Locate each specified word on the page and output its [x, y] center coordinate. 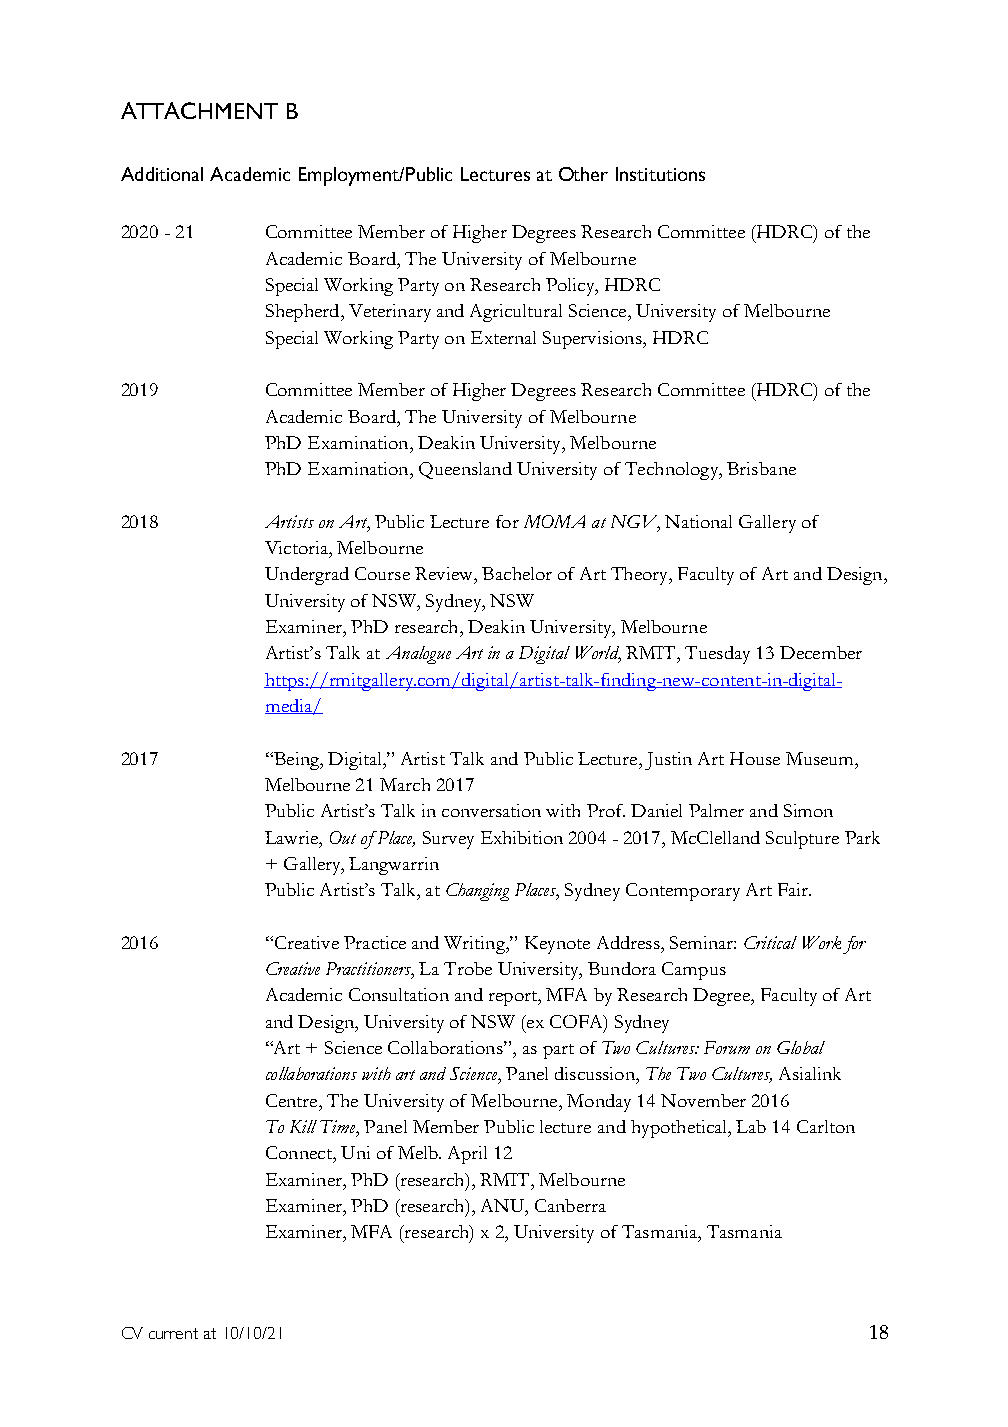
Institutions [660, 174]
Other [583, 174]
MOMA [554, 521]
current [173, 1333]
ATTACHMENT [199, 110]
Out [343, 837]
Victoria [297, 547]
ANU [503, 1205]
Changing [477, 892]
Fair [794, 889]
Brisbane [761, 468]
